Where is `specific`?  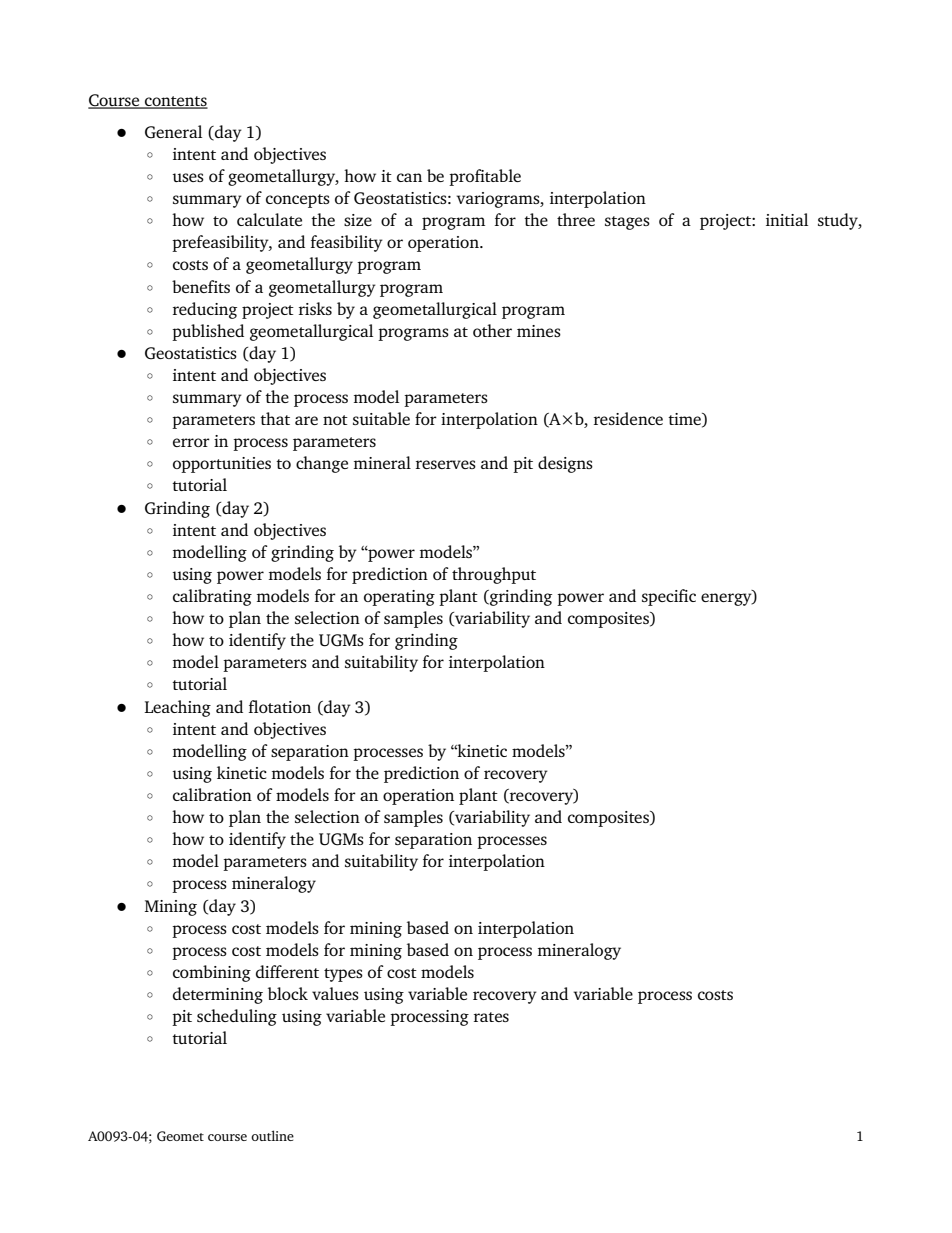
specific is located at coordinates (669, 597).
